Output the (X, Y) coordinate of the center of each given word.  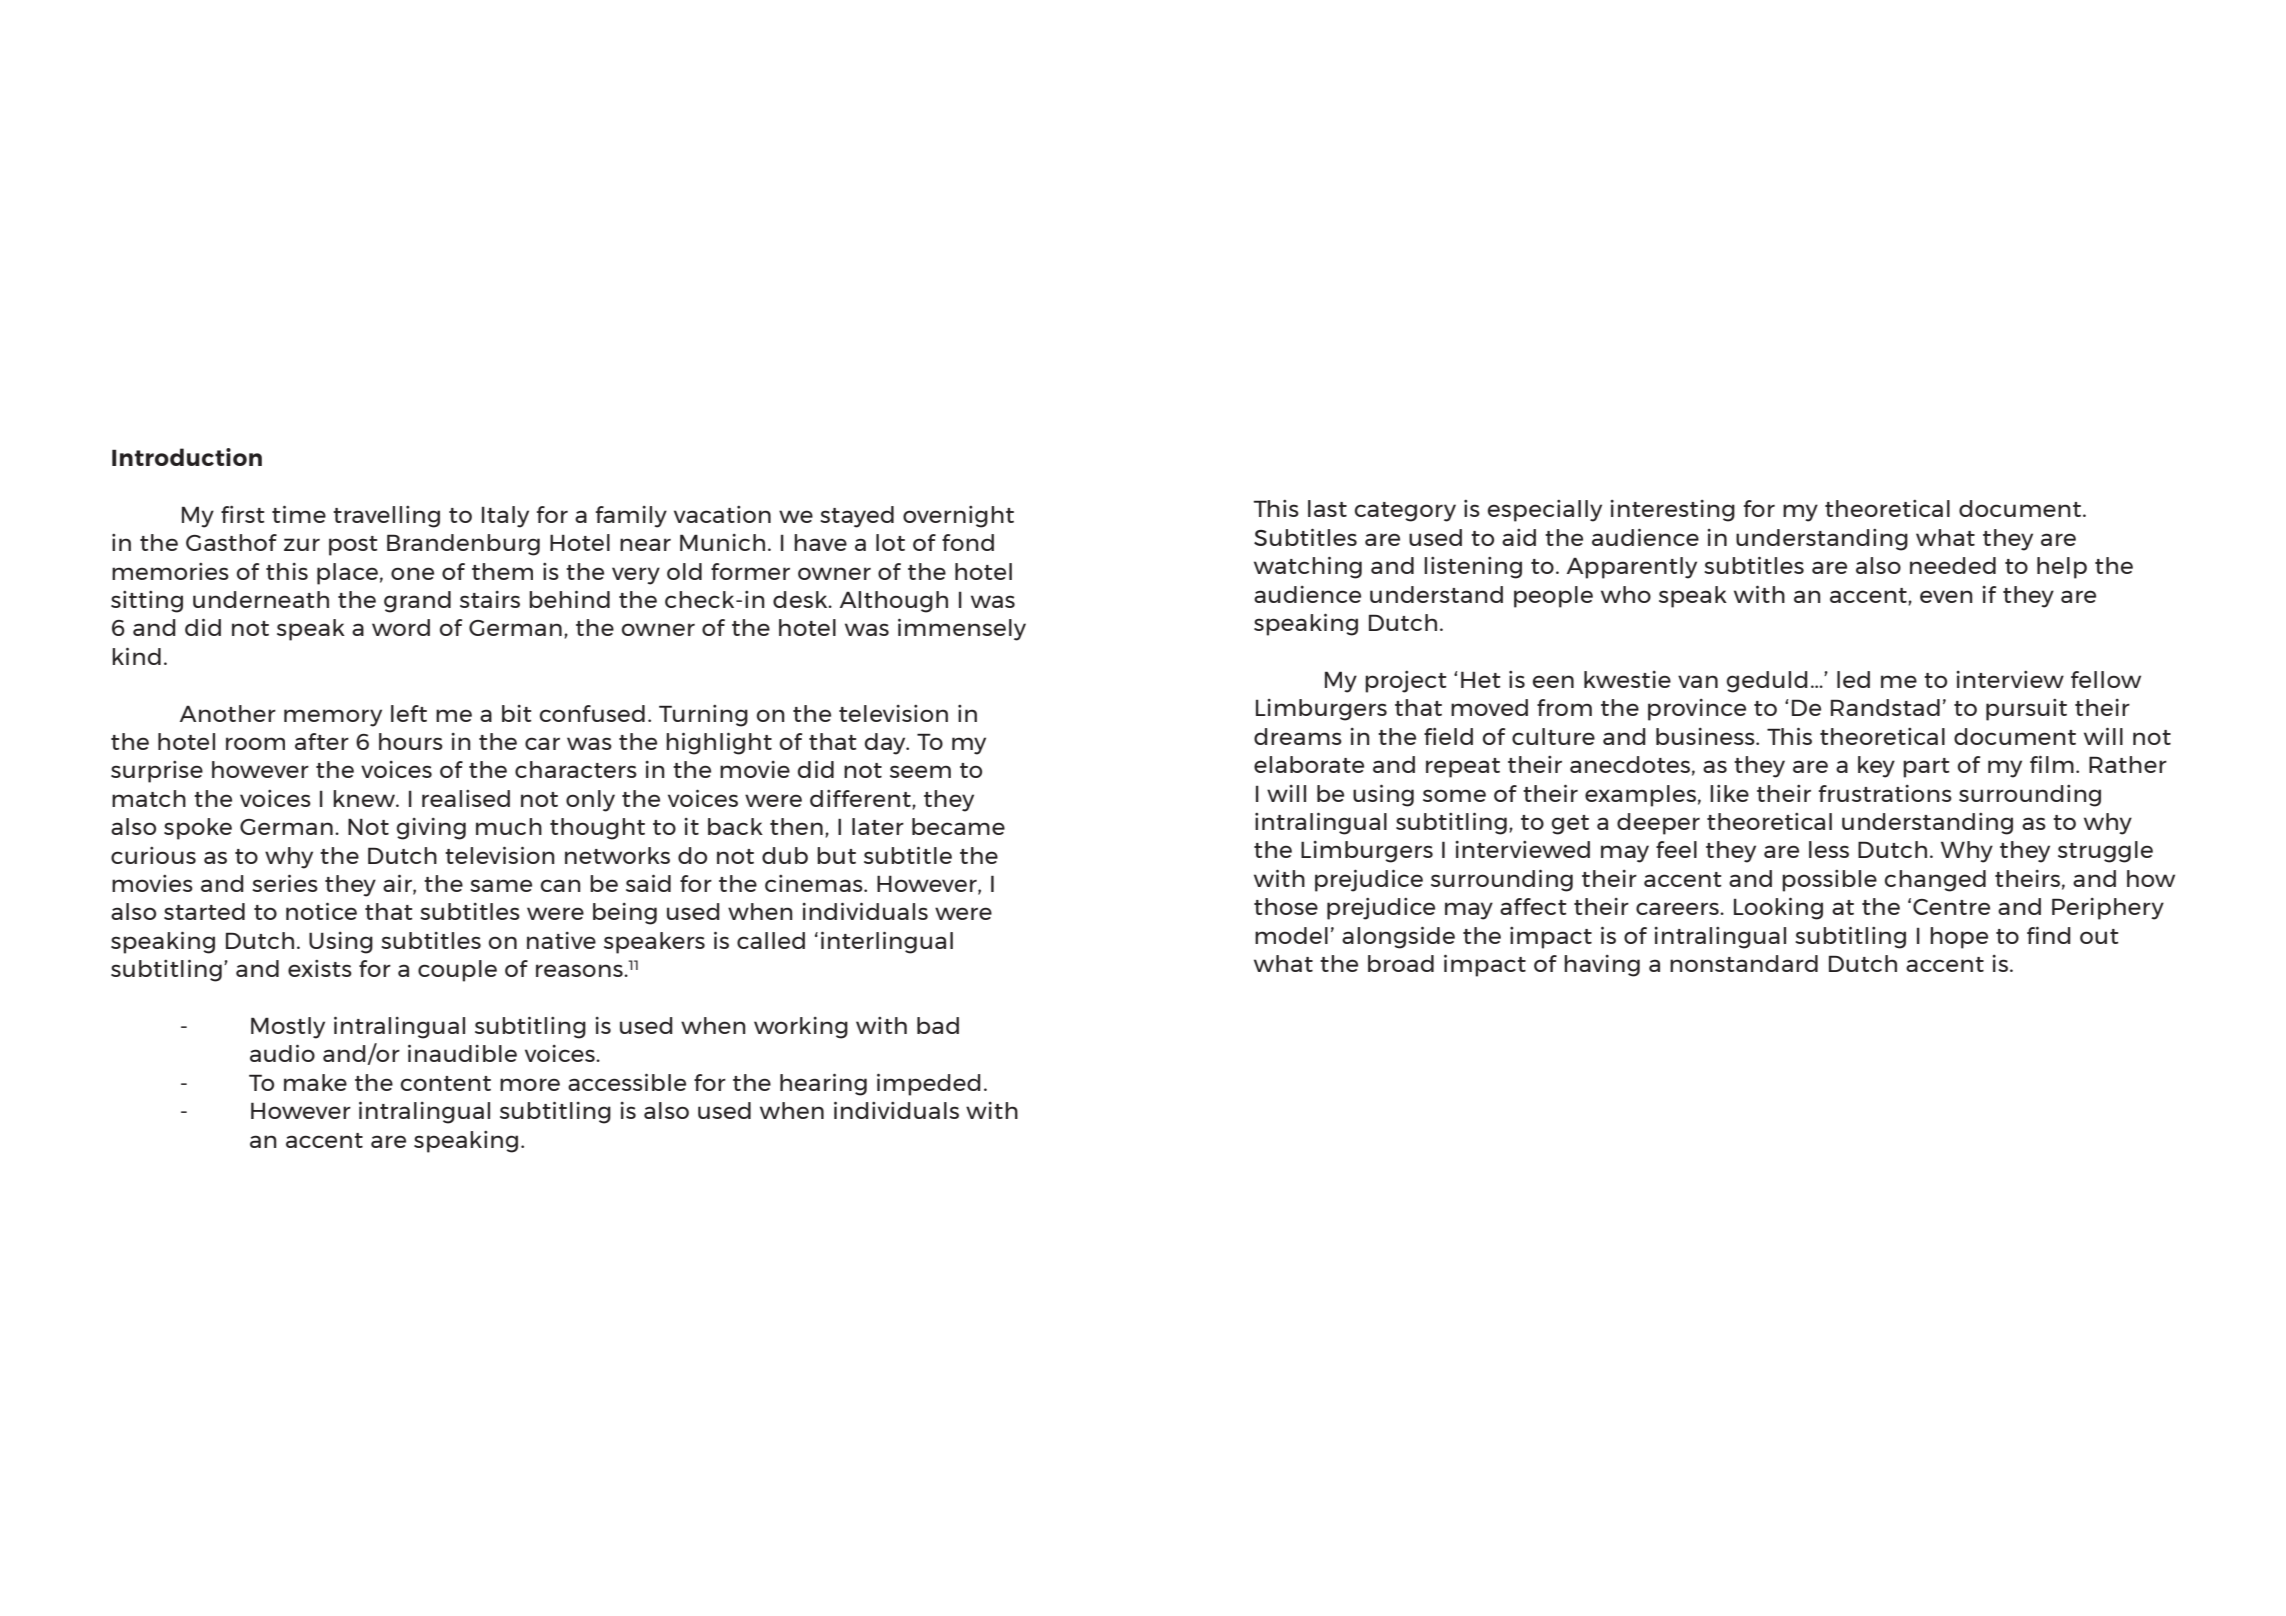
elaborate (1309, 764)
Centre (1951, 907)
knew (365, 798)
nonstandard (1744, 963)
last (1327, 508)
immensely (962, 629)
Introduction (187, 457)
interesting (1672, 511)
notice (321, 911)
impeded (929, 1084)
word (401, 627)
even (1946, 596)
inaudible (462, 1053)
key (1876, 767)
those (1286, 906)
